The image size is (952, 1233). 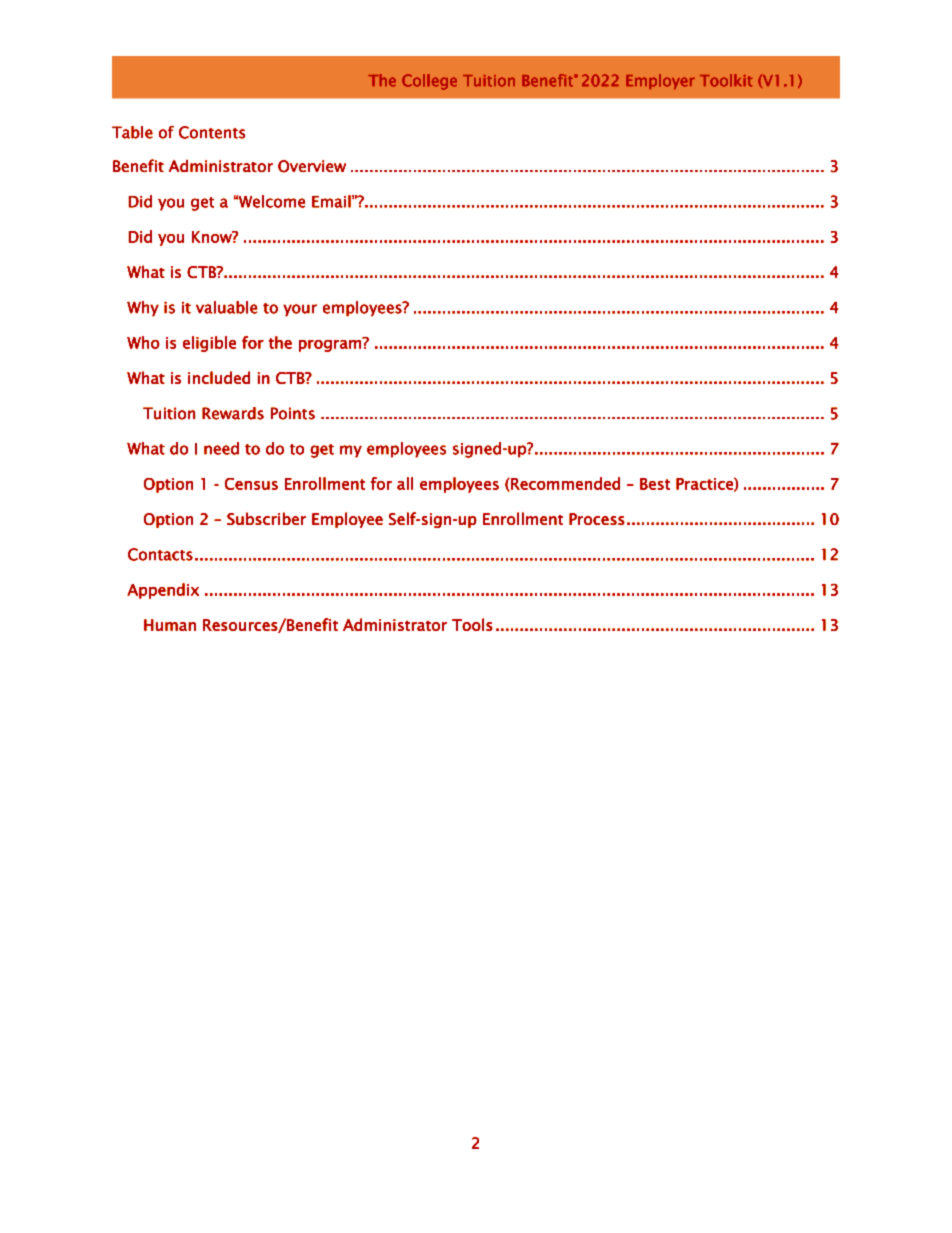 I want to click on Subscriber, so click(x=266, y=518).
